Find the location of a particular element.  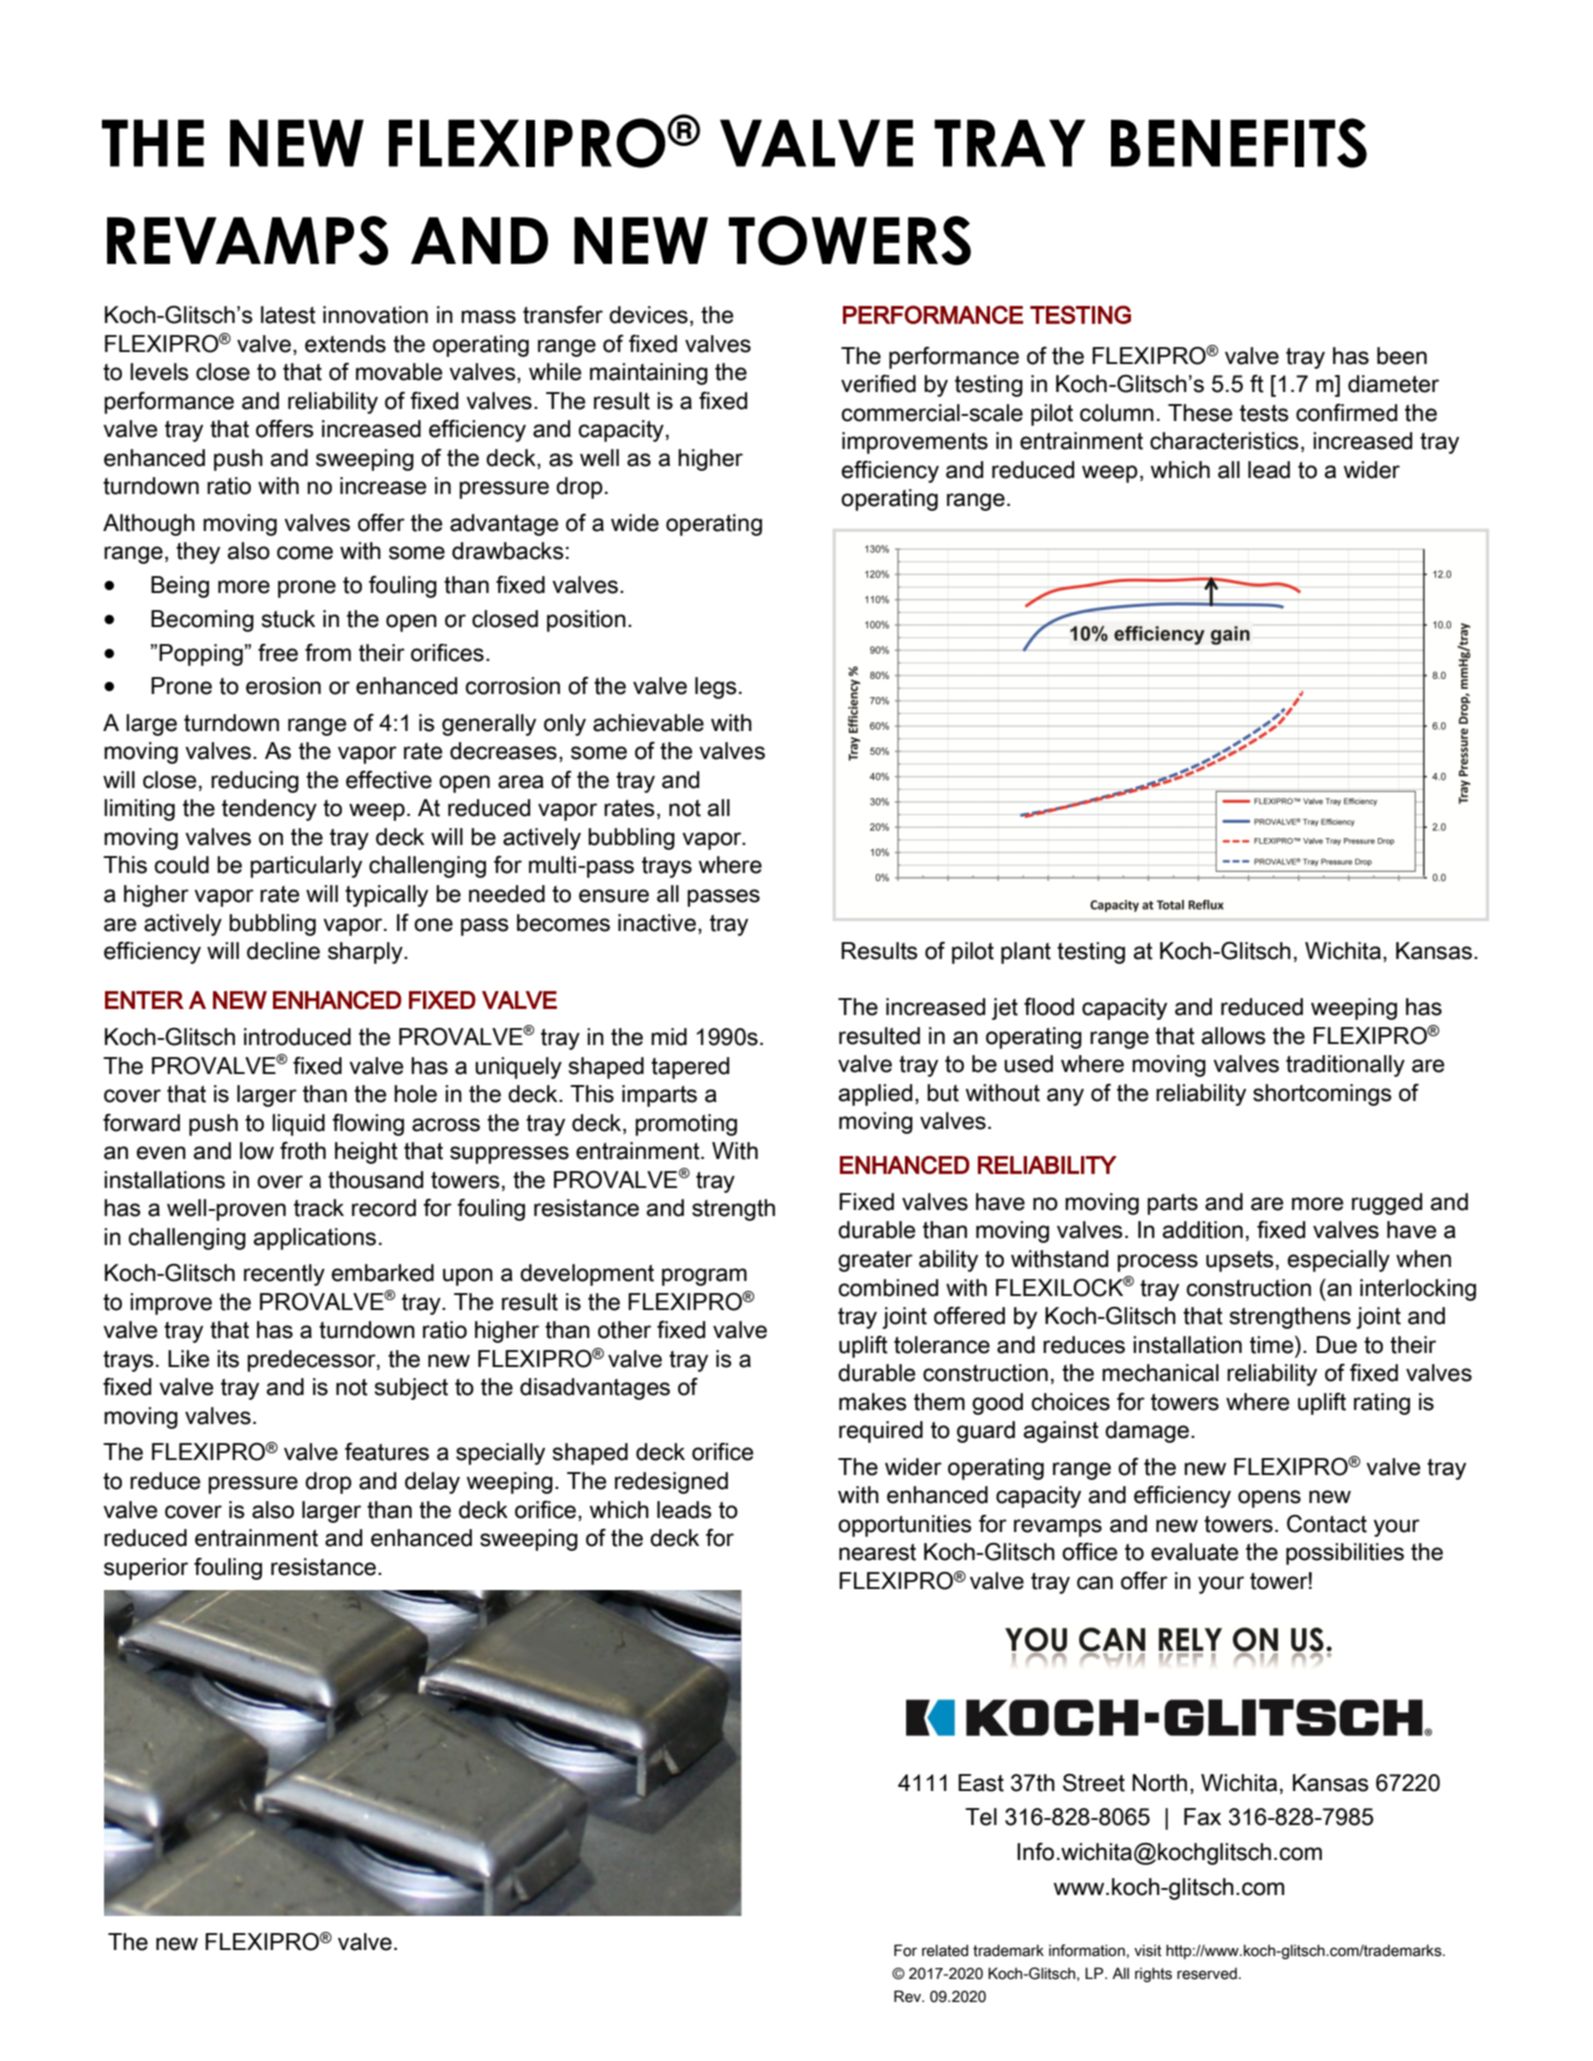

characteristics is located at coordinates (1224, 441).
